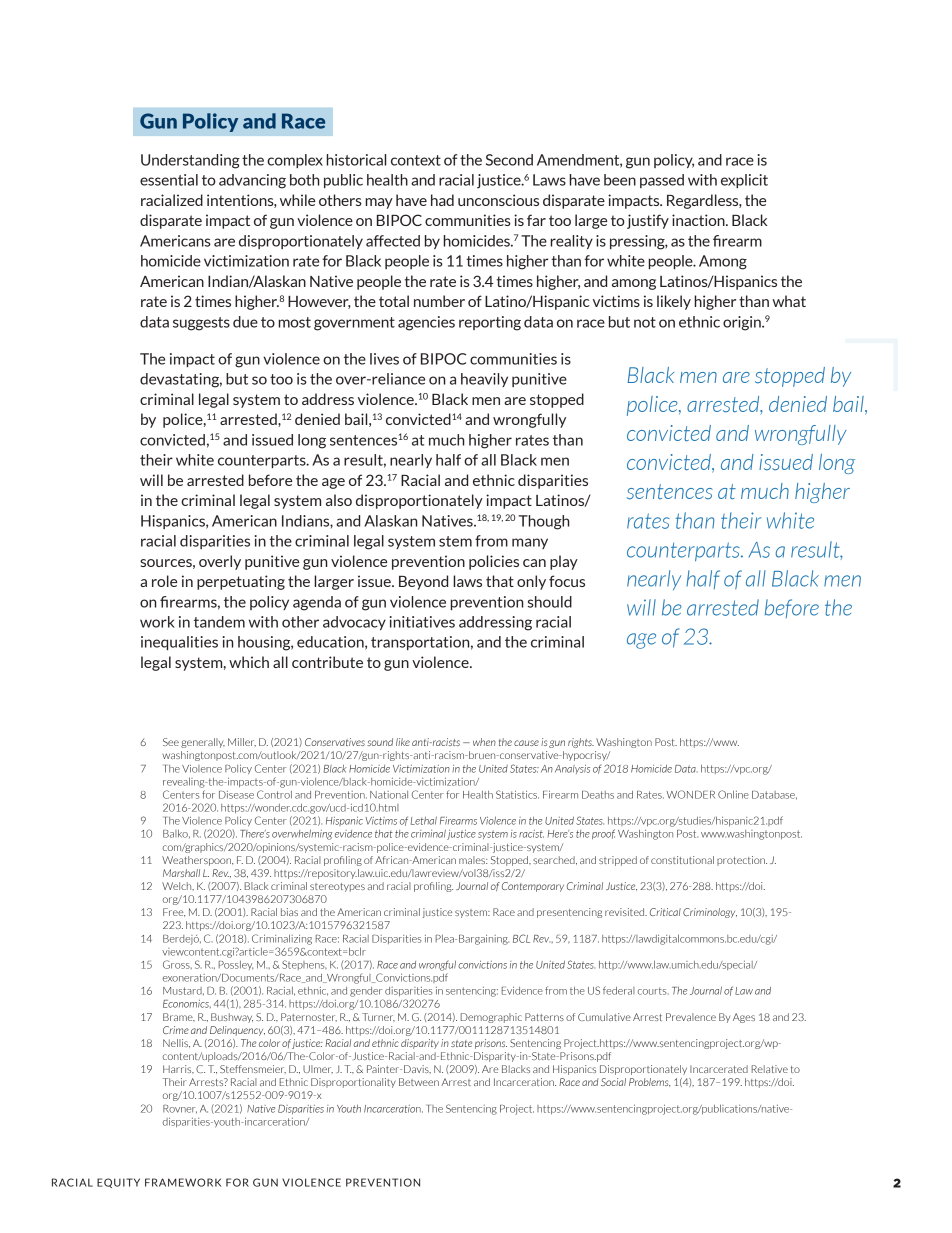 The image size is (952, 1233). I want to click on inequalities, so click(179, 643).
